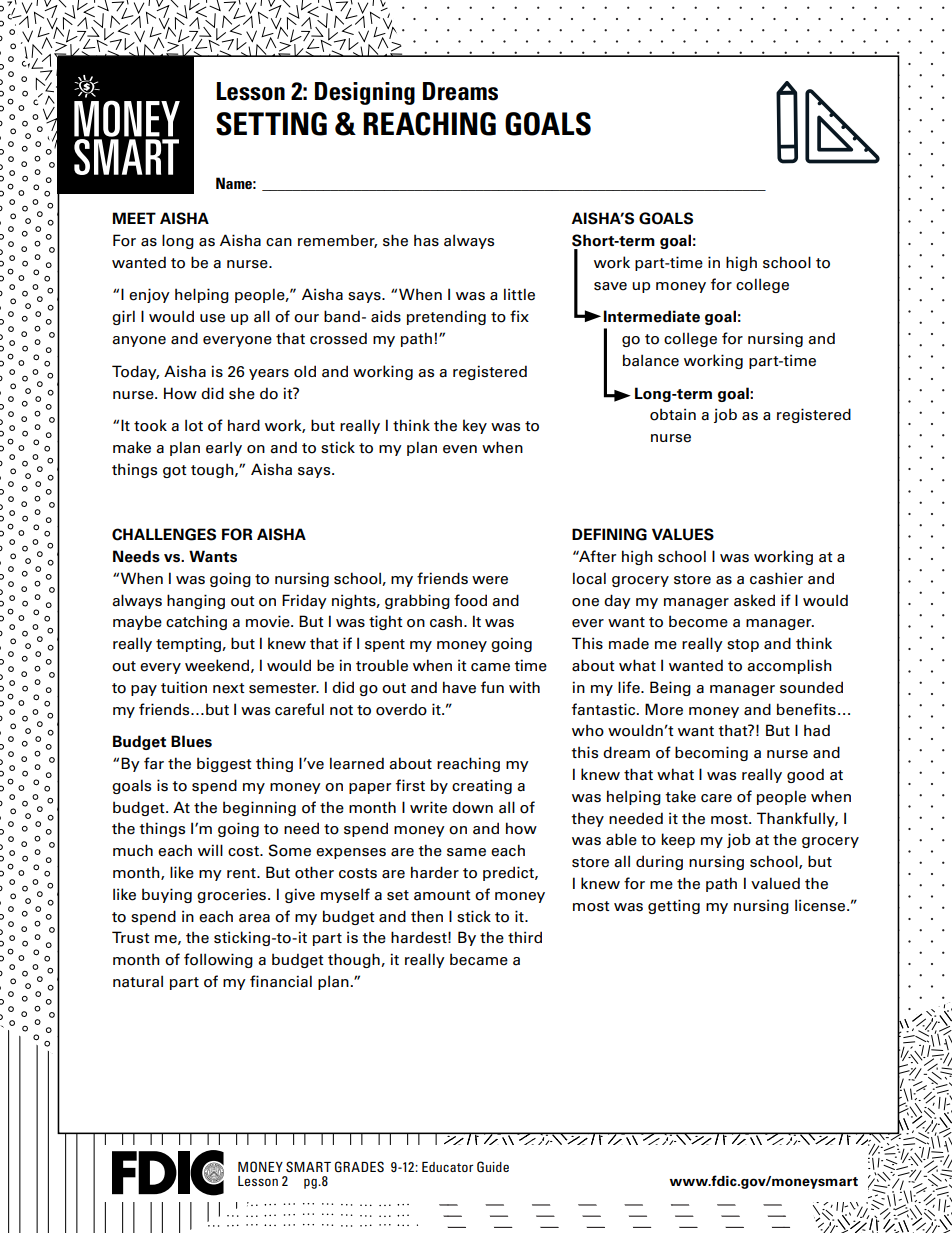 The width and height of the image is (952, 1233). Describe the element at coordinates (269, 374) in the image. I see `years` at that location.
